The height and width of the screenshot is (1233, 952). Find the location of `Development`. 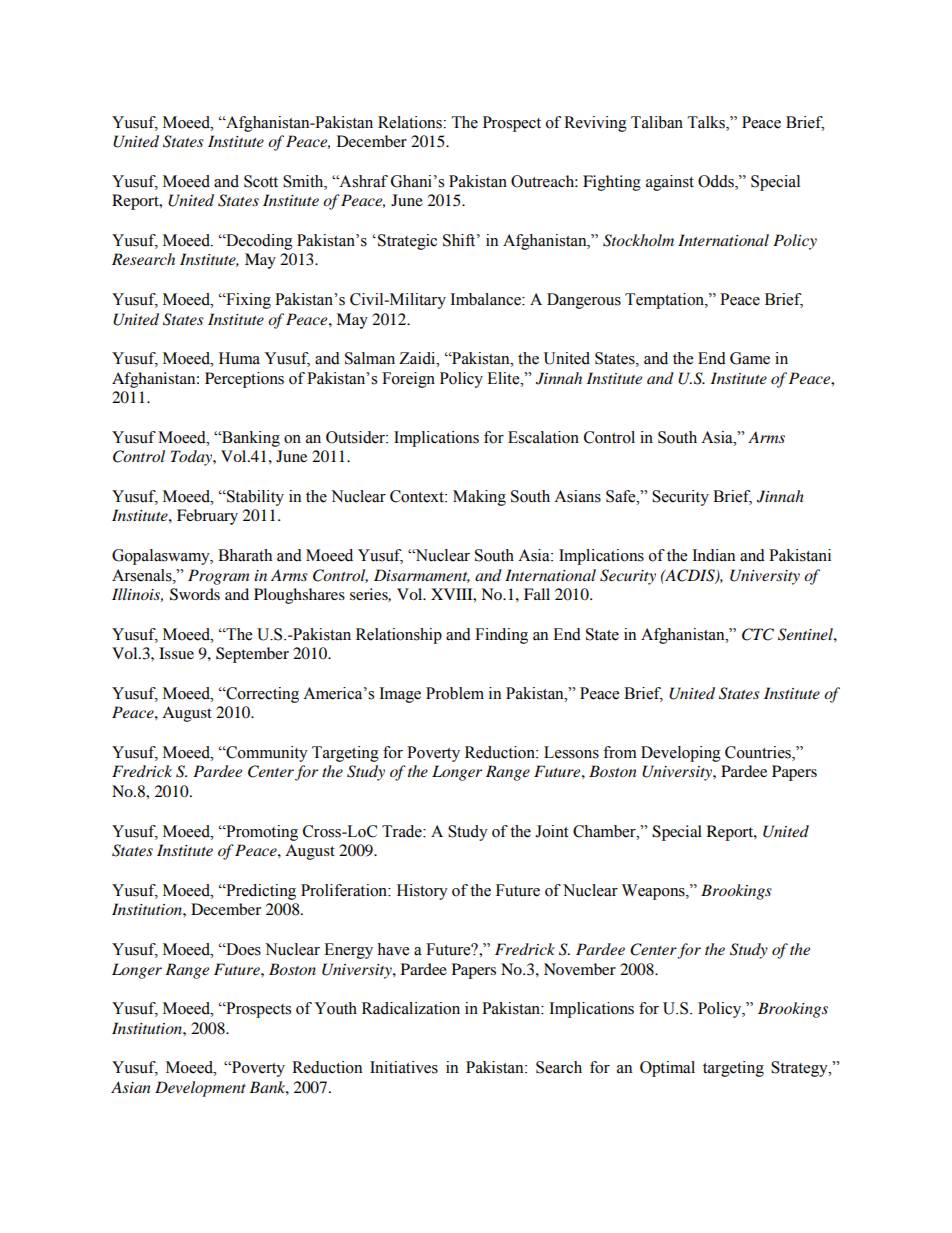

Development is located at coordinates (200, 1089).
